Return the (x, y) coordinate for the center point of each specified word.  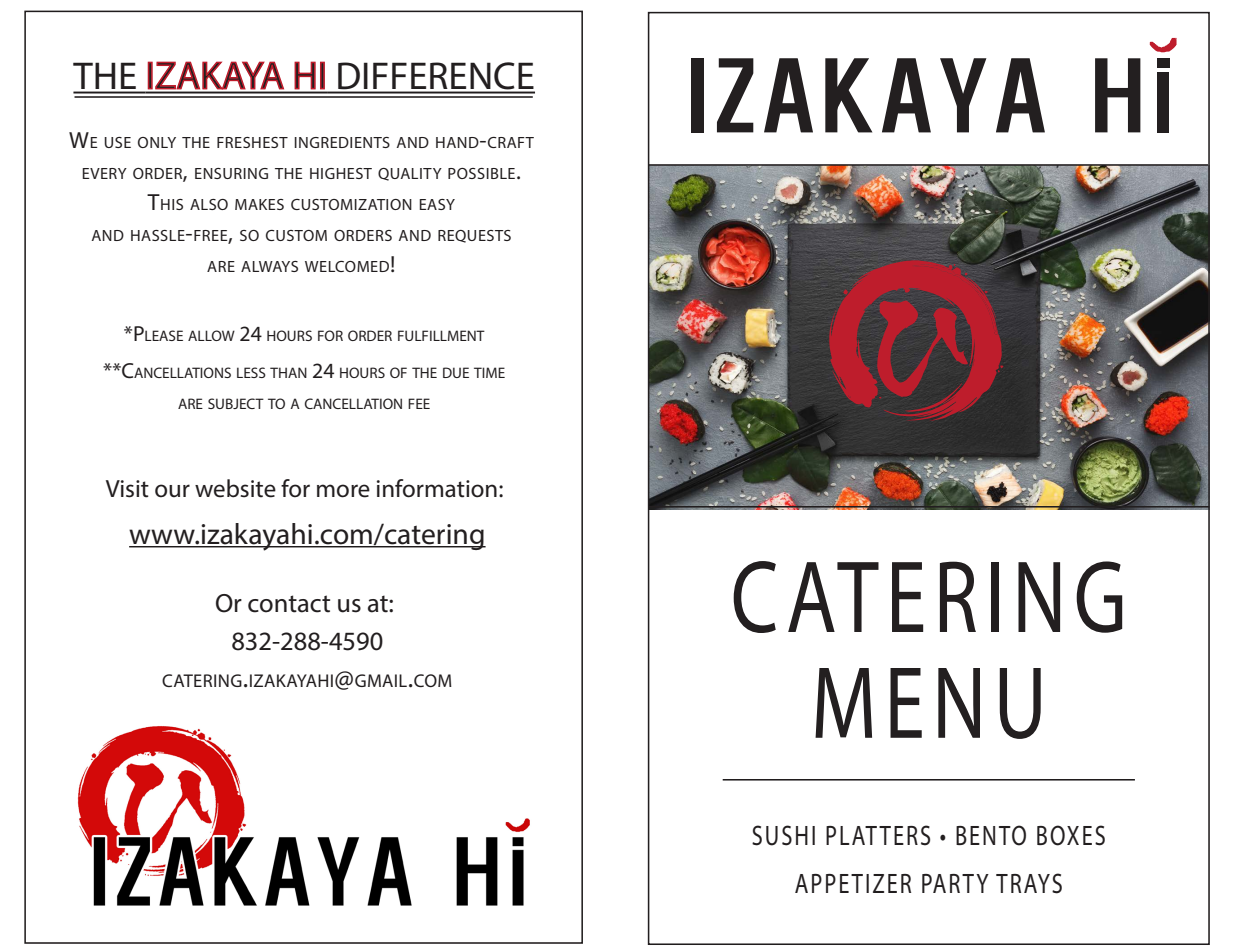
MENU (928, 703)
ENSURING (231, 173)
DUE (456, 372)
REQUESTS (474, 236)
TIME (489, 372)
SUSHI (783, 835)
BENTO (991, 835)
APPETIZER (853, 883)
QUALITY (410, 174)
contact (289, 604)
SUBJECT (236, 403)
